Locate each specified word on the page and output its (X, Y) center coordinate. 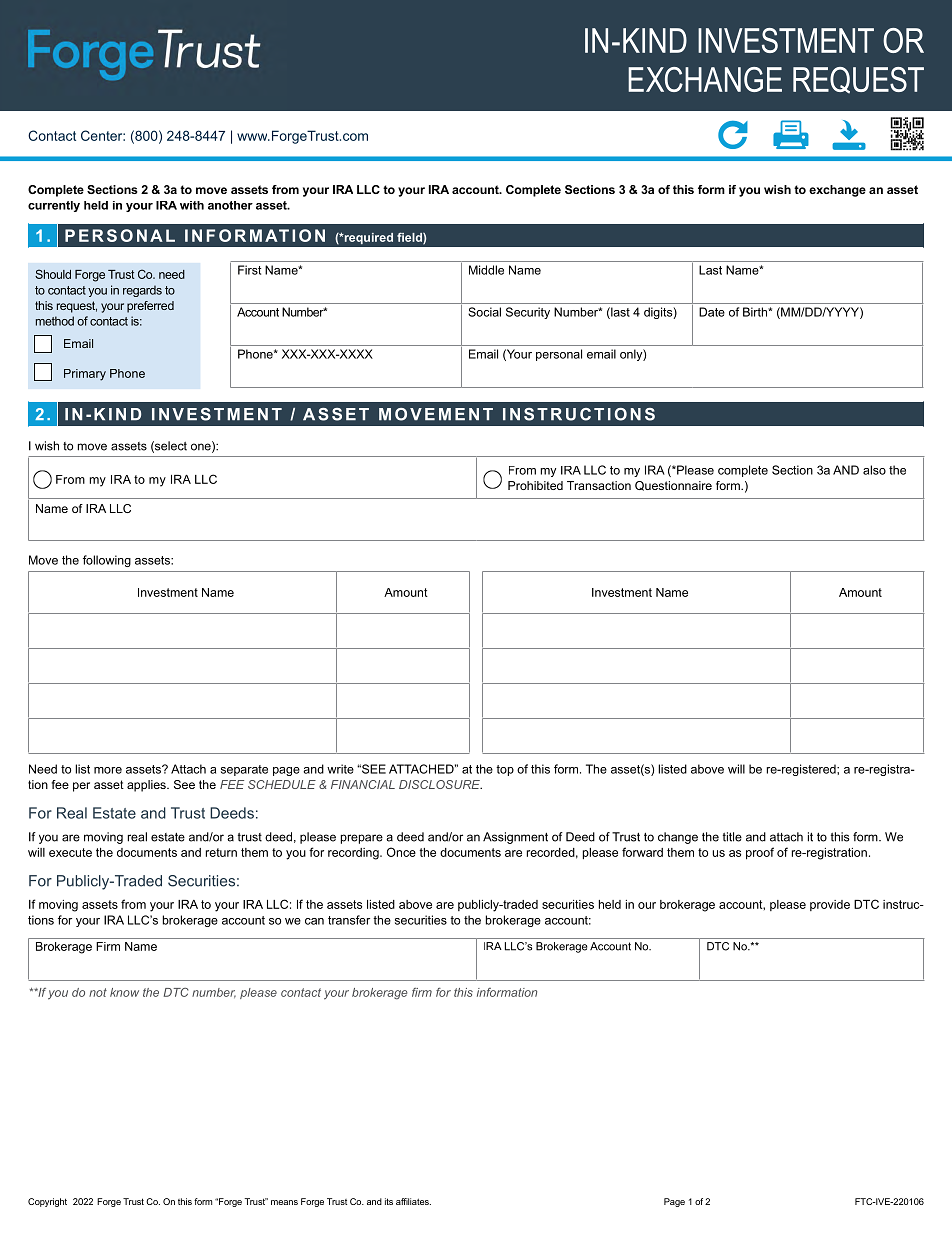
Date (712, 312)
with (192, 205)
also (874, 470)
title (732, 837)
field (410, 238)
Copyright (47, 1202)
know (124, 992)
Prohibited (535, 485)
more (108, 770)
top (505, 770)
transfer (349, 920)
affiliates (413, 1201)
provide (830, 905)
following (107, 561)
